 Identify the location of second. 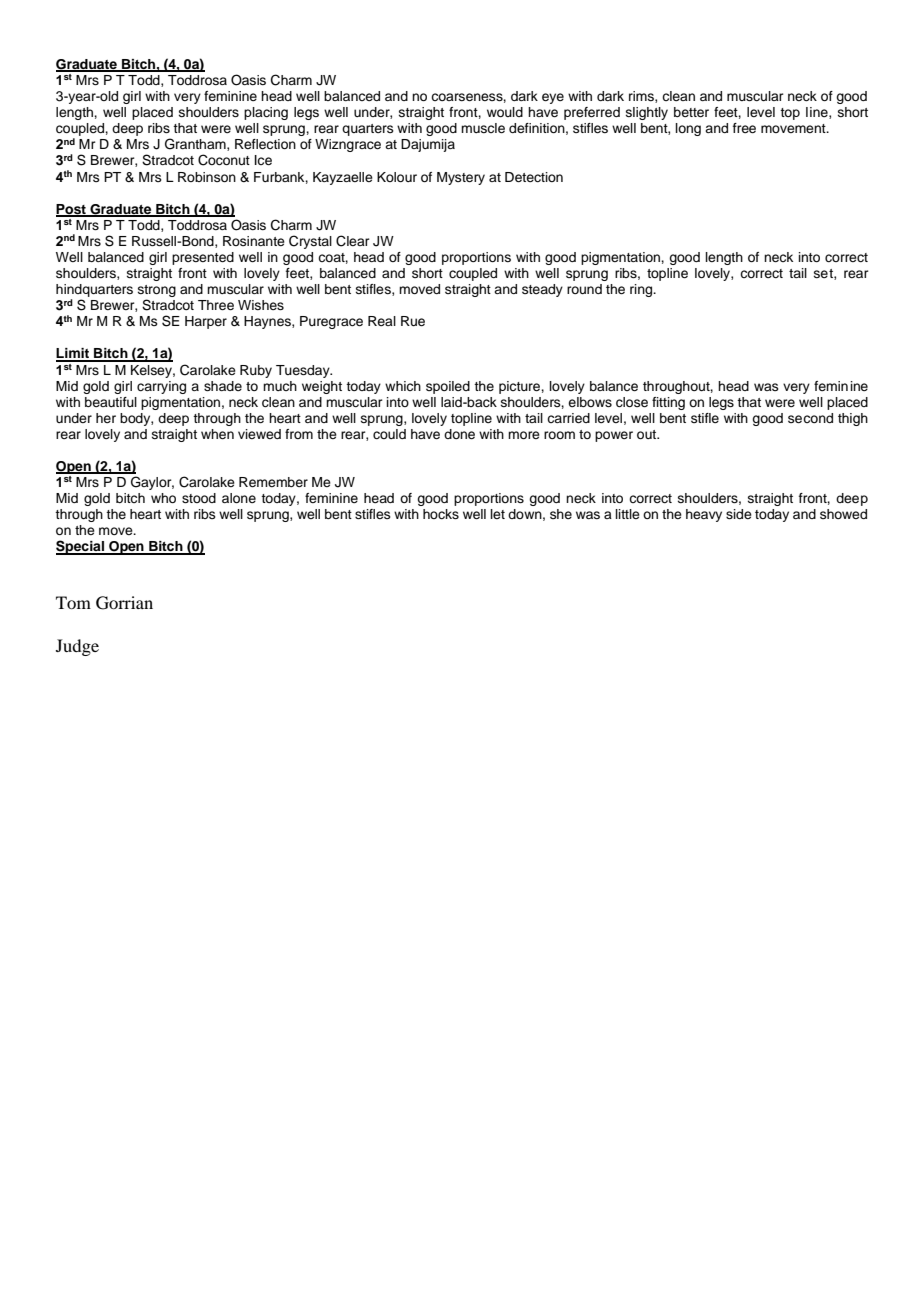
(810, 418).
